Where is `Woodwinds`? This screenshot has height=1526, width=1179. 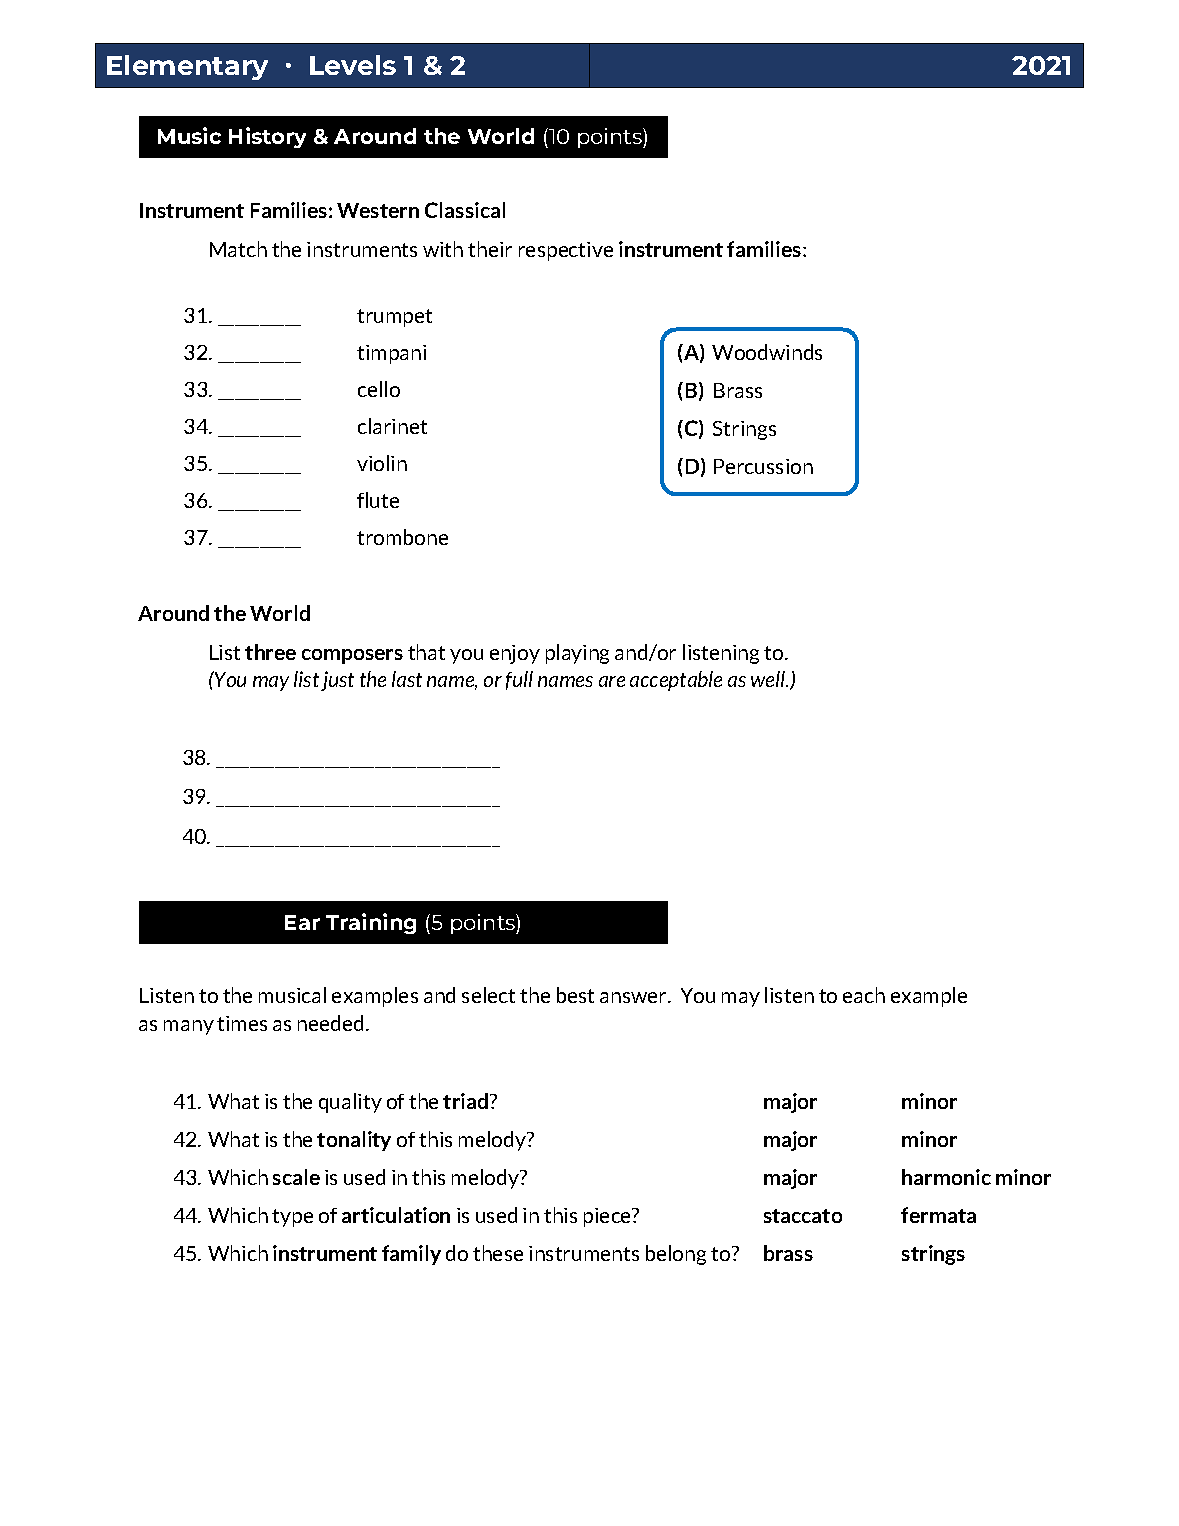
Woodwinds is located at coordinates (767, 352).
